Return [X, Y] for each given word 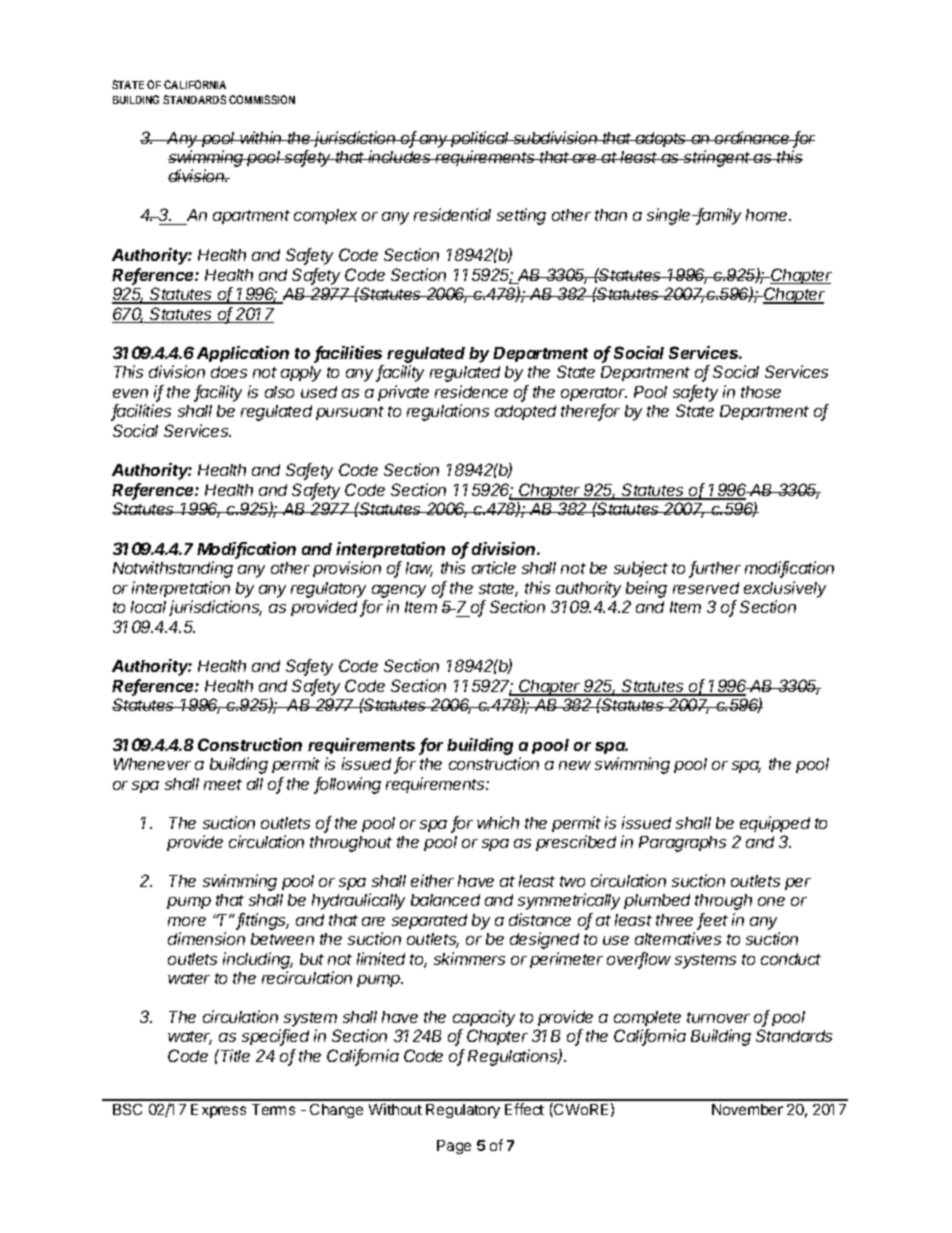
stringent [718, 158]
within [262, 137]
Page [454, 1147]
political [481, 139]
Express [218, 1111]
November [747, 1109]
